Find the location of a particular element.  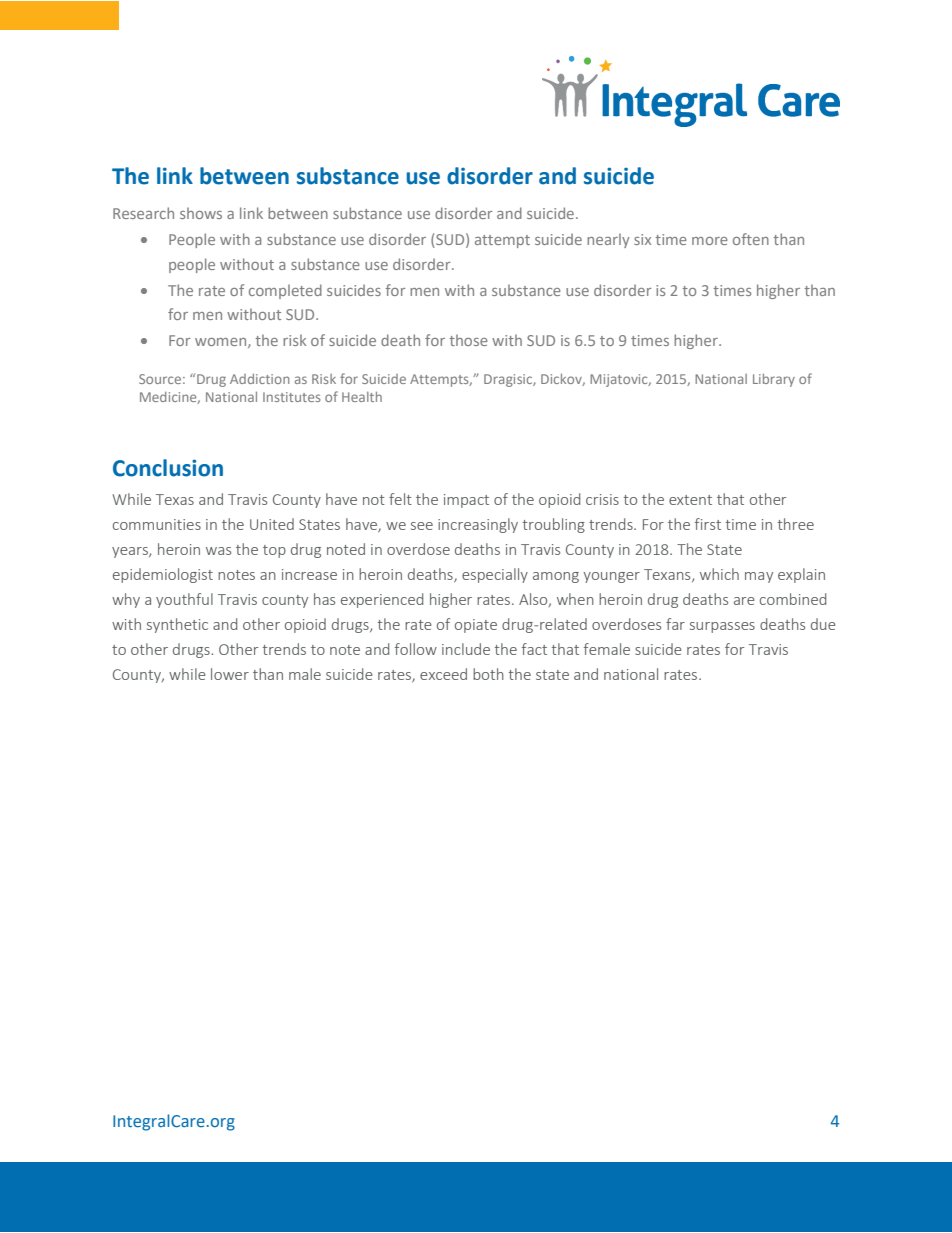

first is located at coordinates (708, 524).
